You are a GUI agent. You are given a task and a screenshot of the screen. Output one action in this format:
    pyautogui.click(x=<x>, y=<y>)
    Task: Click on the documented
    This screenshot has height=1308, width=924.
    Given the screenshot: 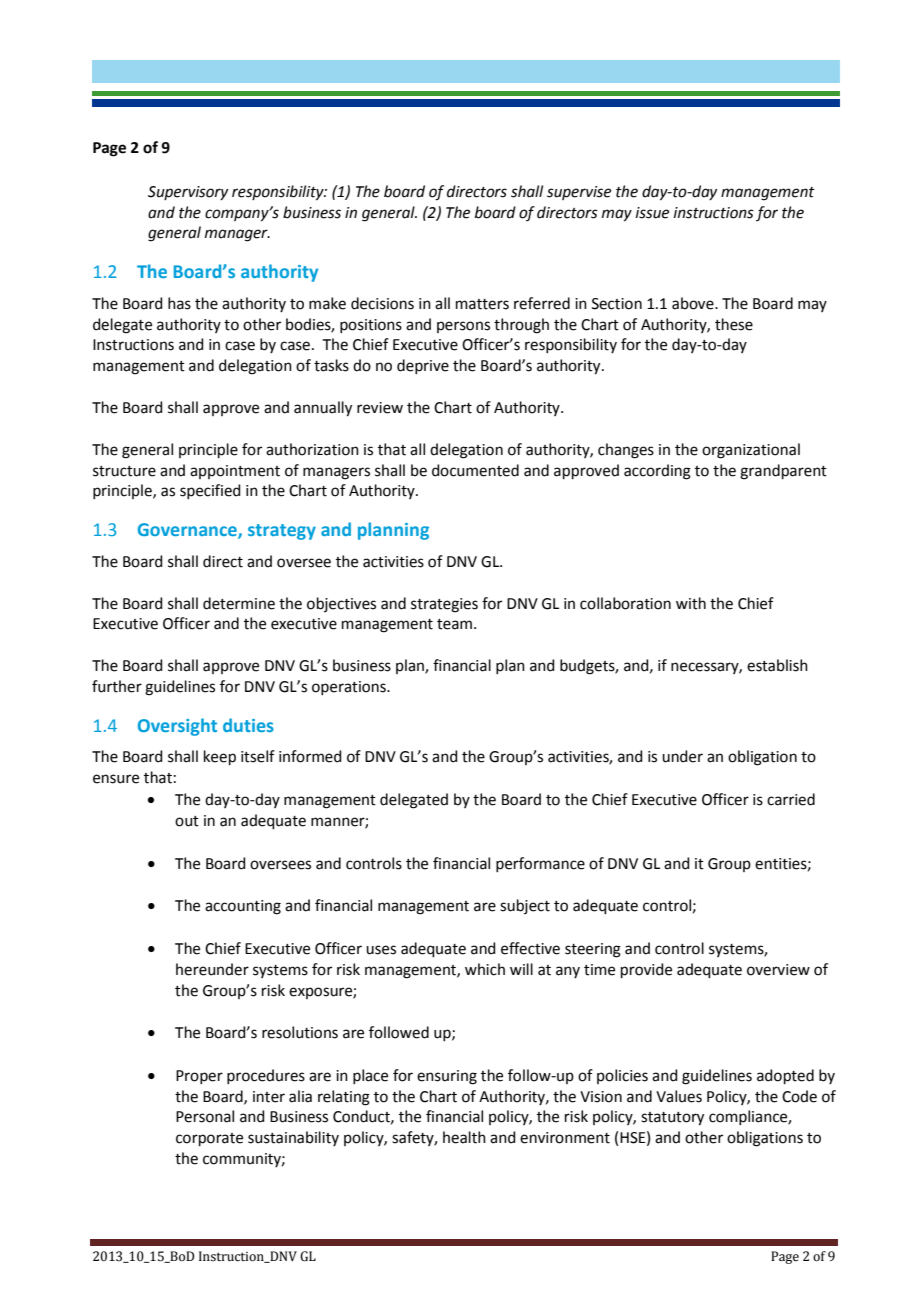 What is the action you would take?
    pyautogui.click(x=475, y=470)
